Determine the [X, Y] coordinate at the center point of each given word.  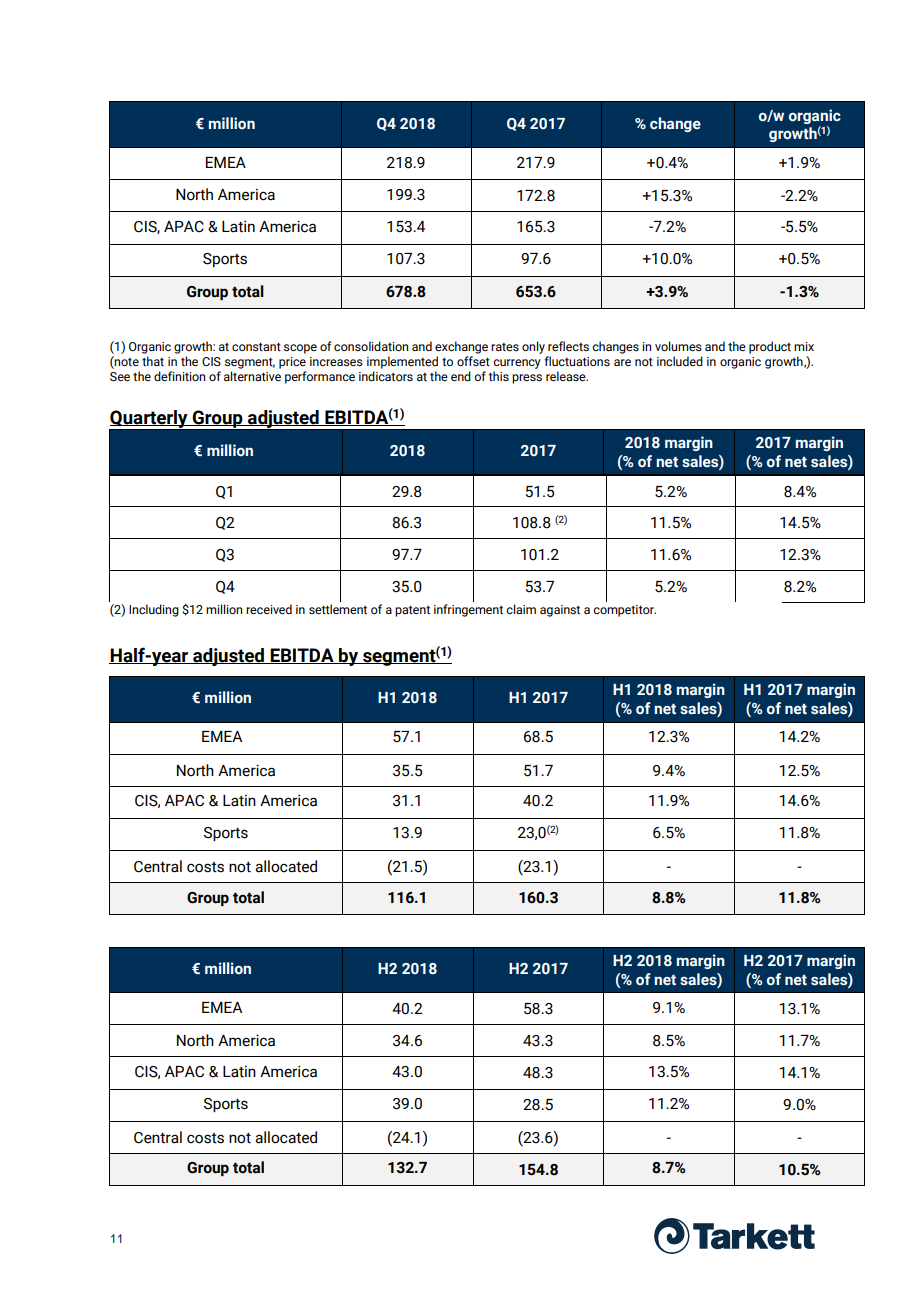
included [680, 361]
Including [154, 610]
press [527, 379]
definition [179, 376]
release [567, 376]
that [153, 361]
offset [473, 361]
